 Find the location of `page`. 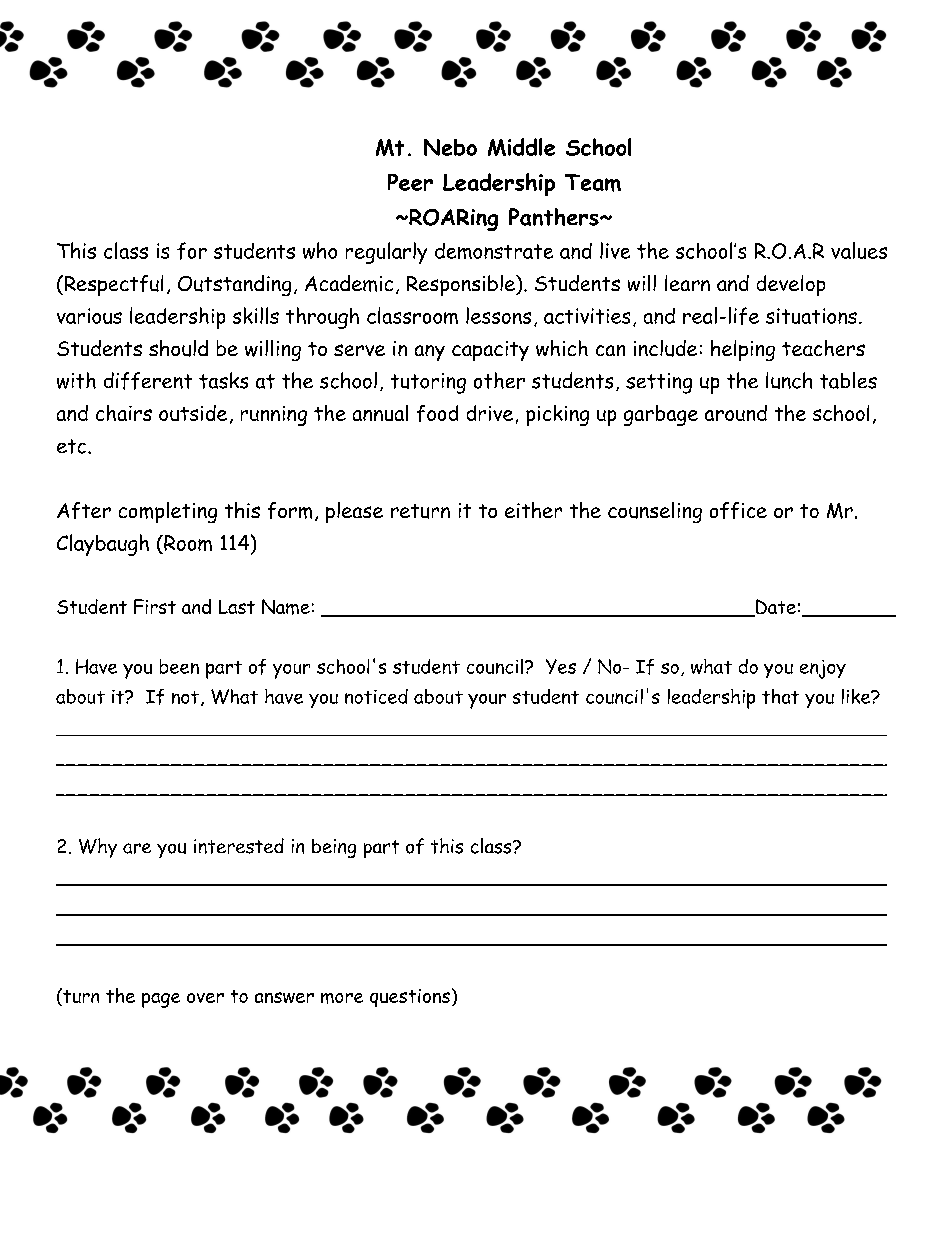

page is located at coordinates (161, 1000).
